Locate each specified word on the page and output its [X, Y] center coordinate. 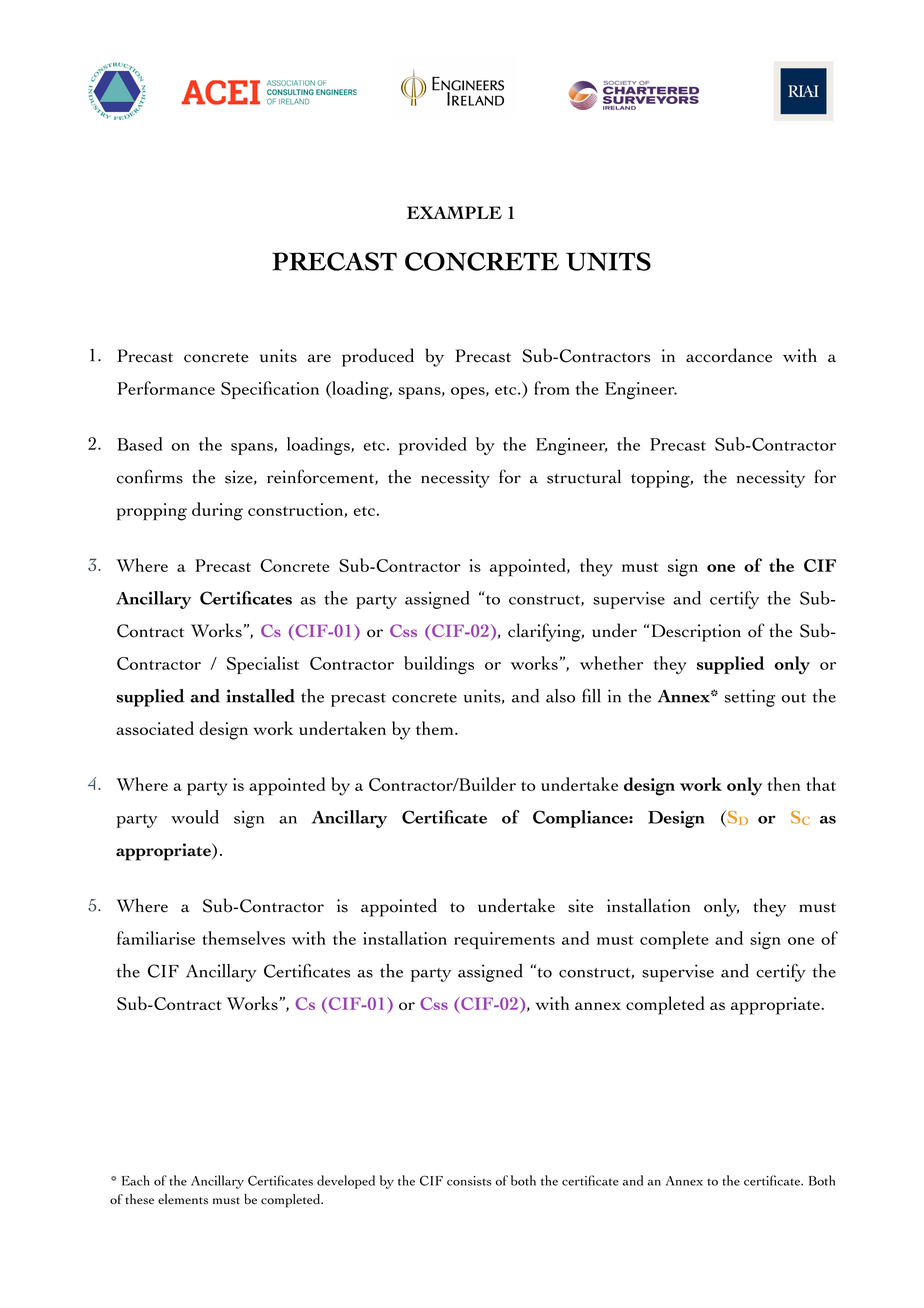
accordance [729, 355]
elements [183, 1199]
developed [346, 1182]
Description [696, 633]
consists [469, 1181]
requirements [504, 940]
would [195, 817]
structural [584, 476]
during [217, 511]
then [783, 784]
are [319, 358]
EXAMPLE [454, 212]
